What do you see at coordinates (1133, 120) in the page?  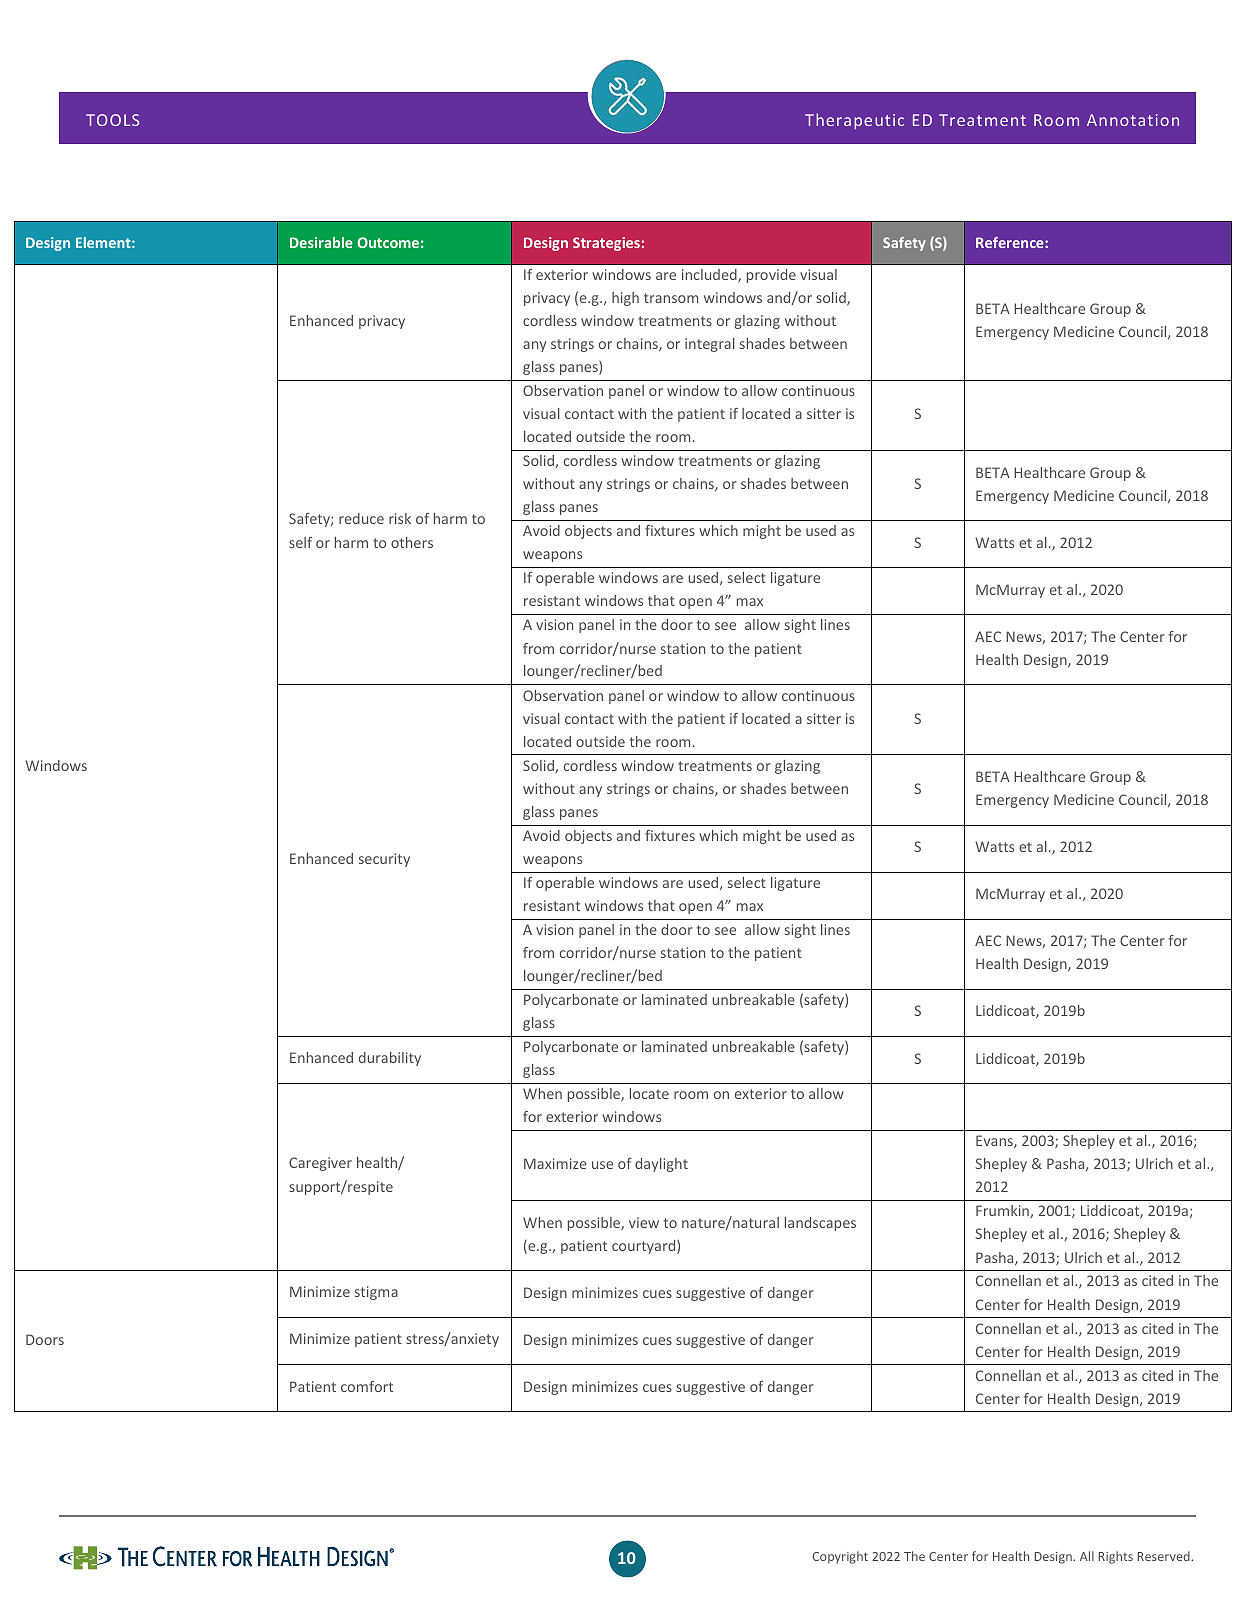 I see `Annotation` at bounding box center [1133, 120].
